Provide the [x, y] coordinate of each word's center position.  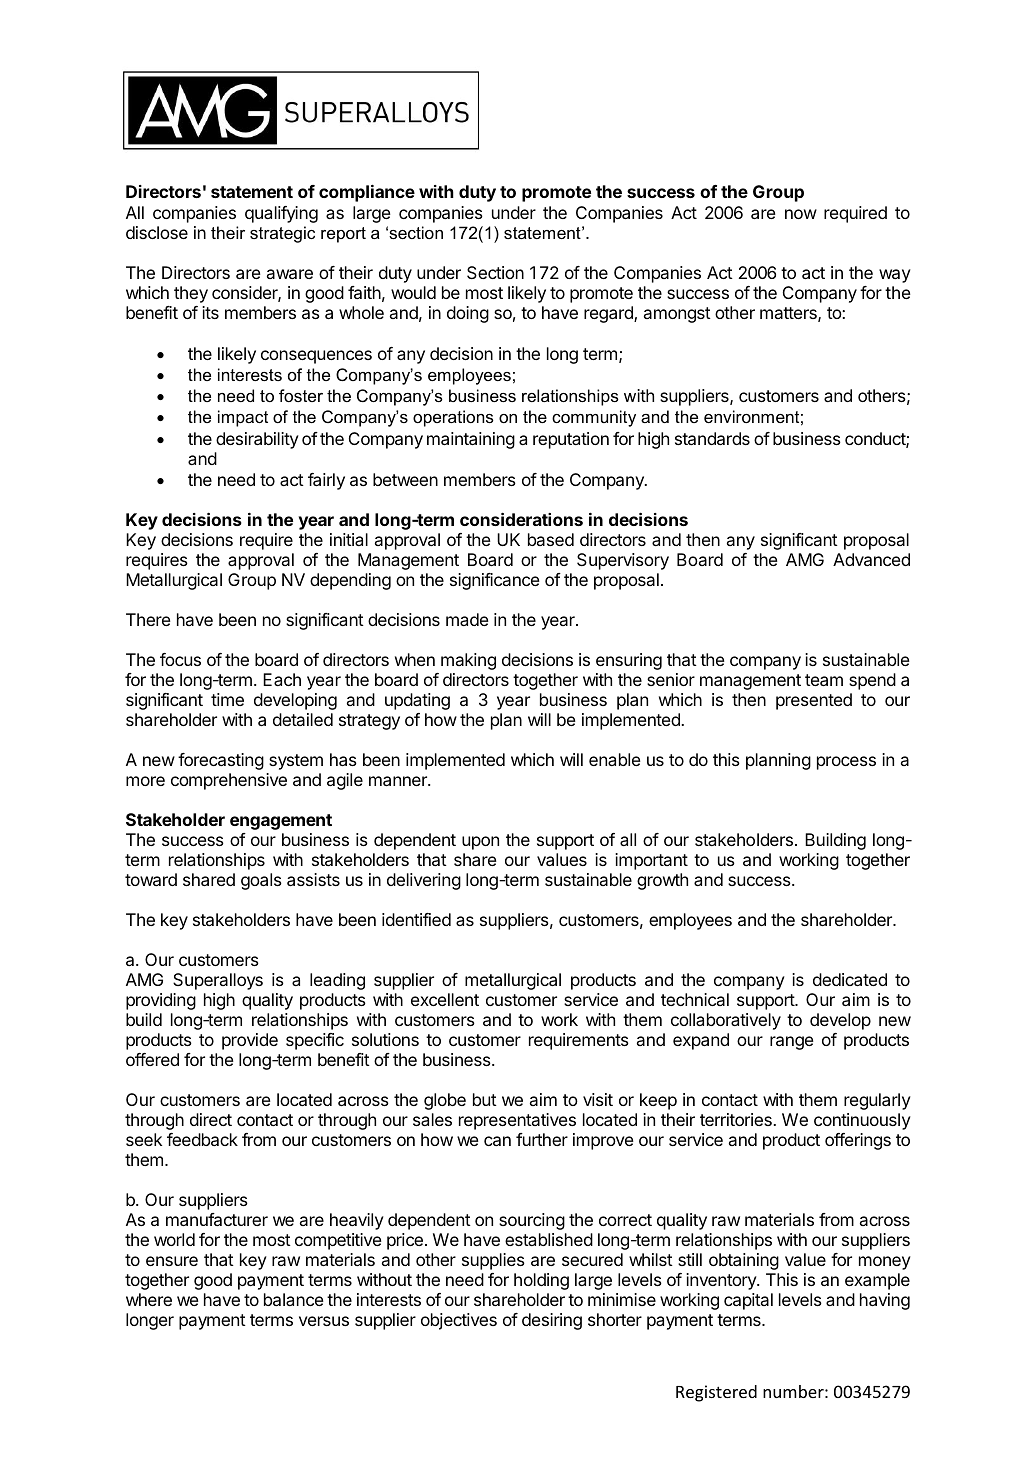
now [801, 214]
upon [480, 843]
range [792, 1043]
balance [294, 1299]
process [846, 763]
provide [250, 1041]
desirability [257, 440]
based [551, 539]
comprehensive [229, 781]
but [485, 1099]
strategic [282, 234]
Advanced [871, 559]
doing [468, 314]
